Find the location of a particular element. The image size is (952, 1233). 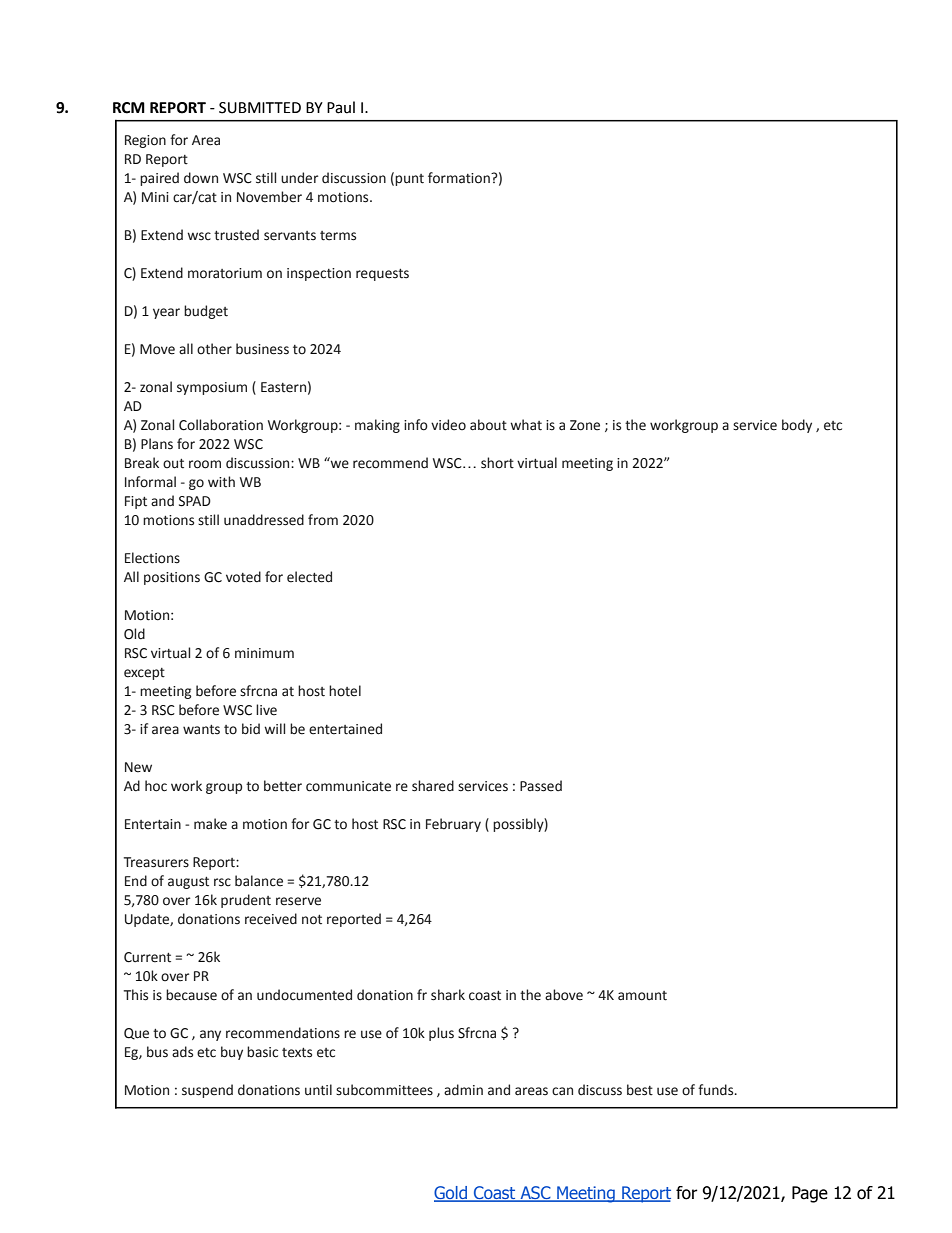

punt is located at coordinates (409, 180).
